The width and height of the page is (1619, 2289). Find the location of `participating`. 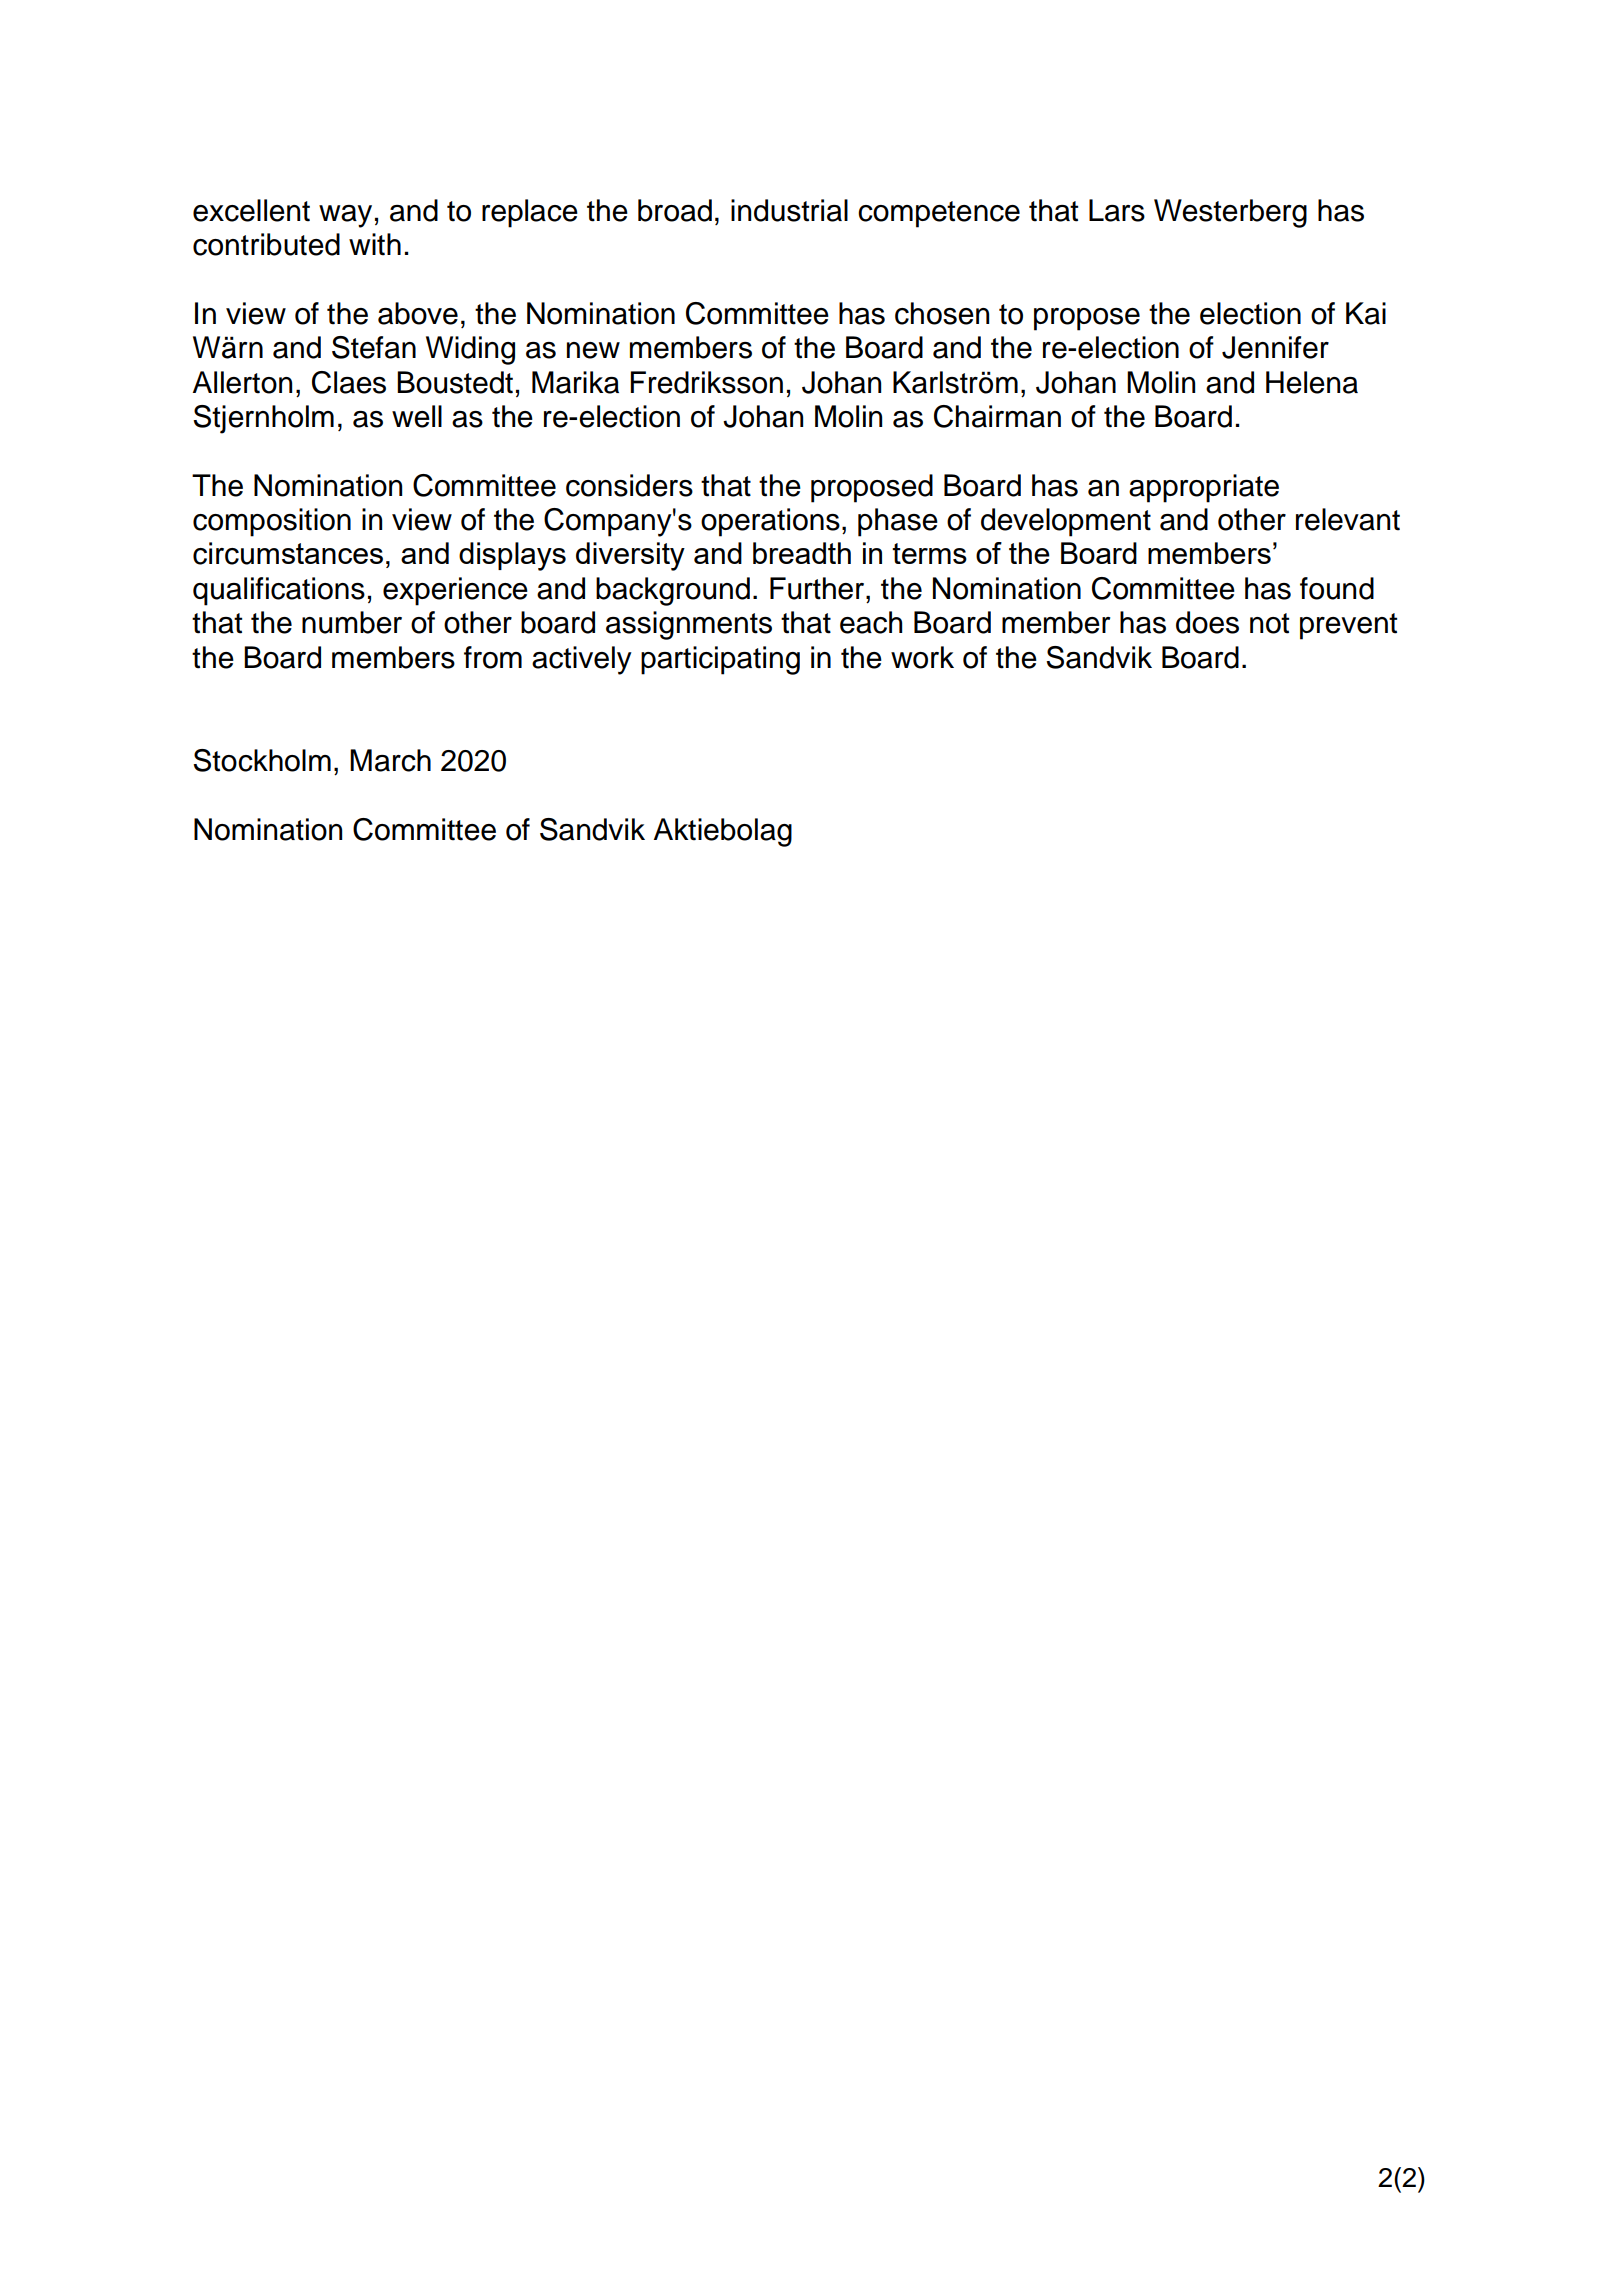

participating is located at coordinates (720, 660).
